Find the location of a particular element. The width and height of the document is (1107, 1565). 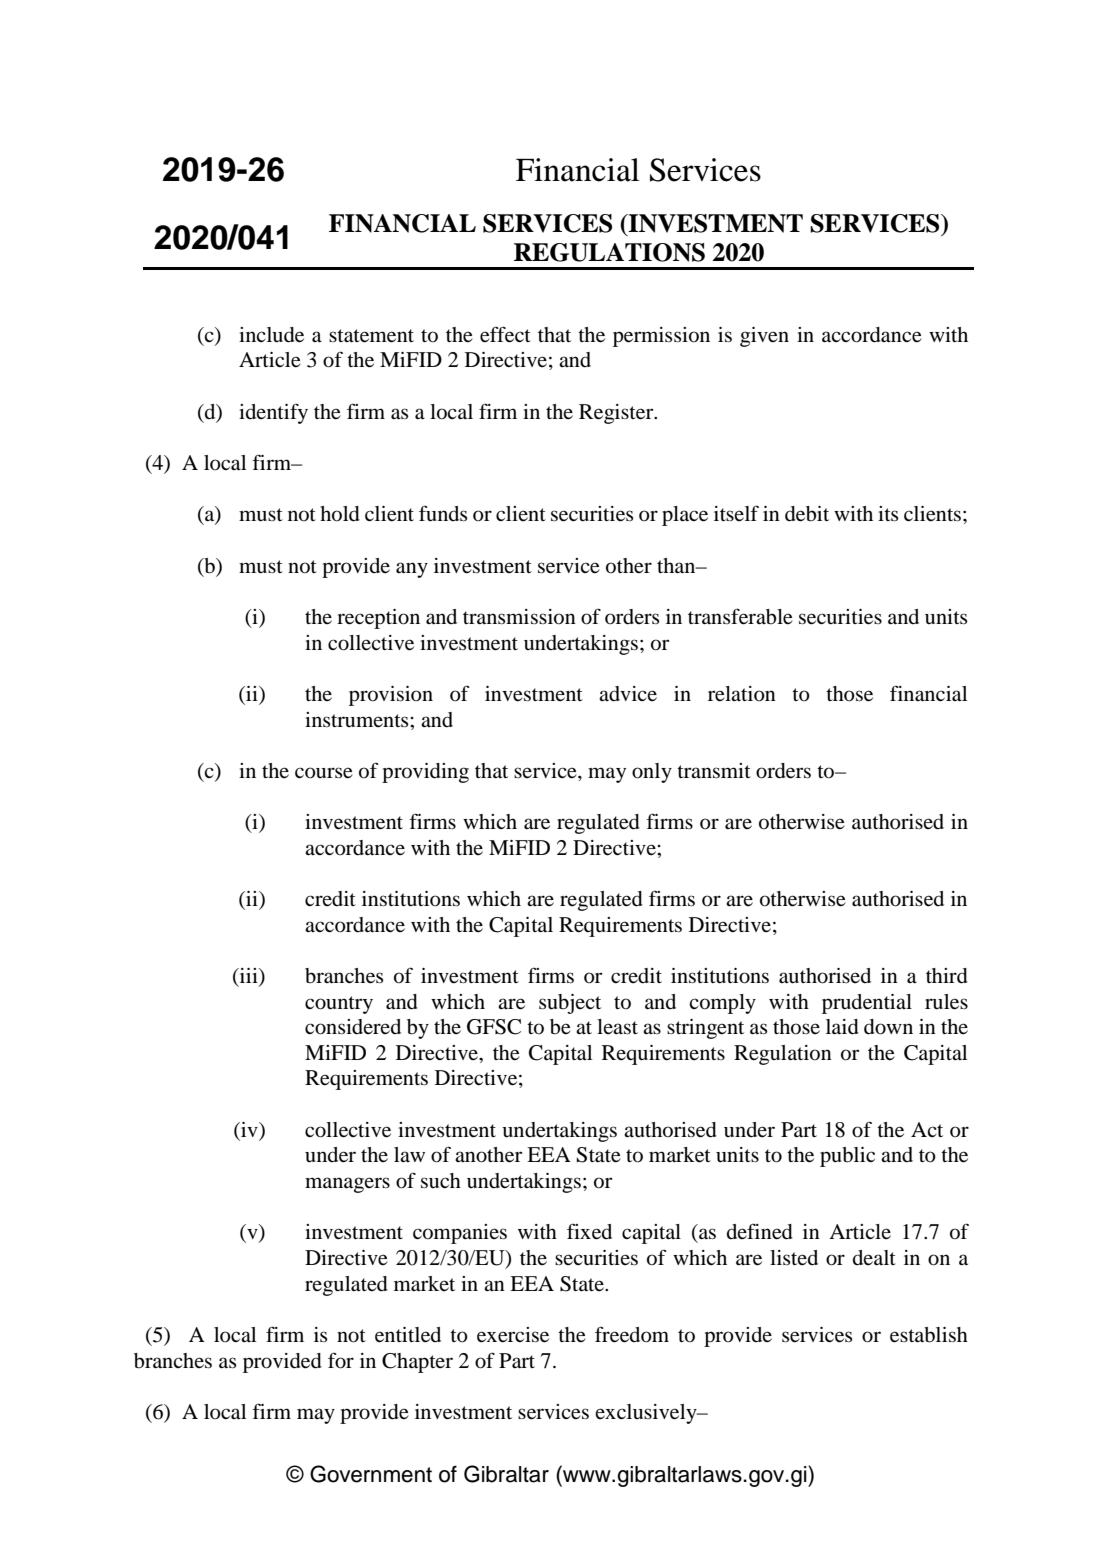

include is located at coordinates (271, 335).
